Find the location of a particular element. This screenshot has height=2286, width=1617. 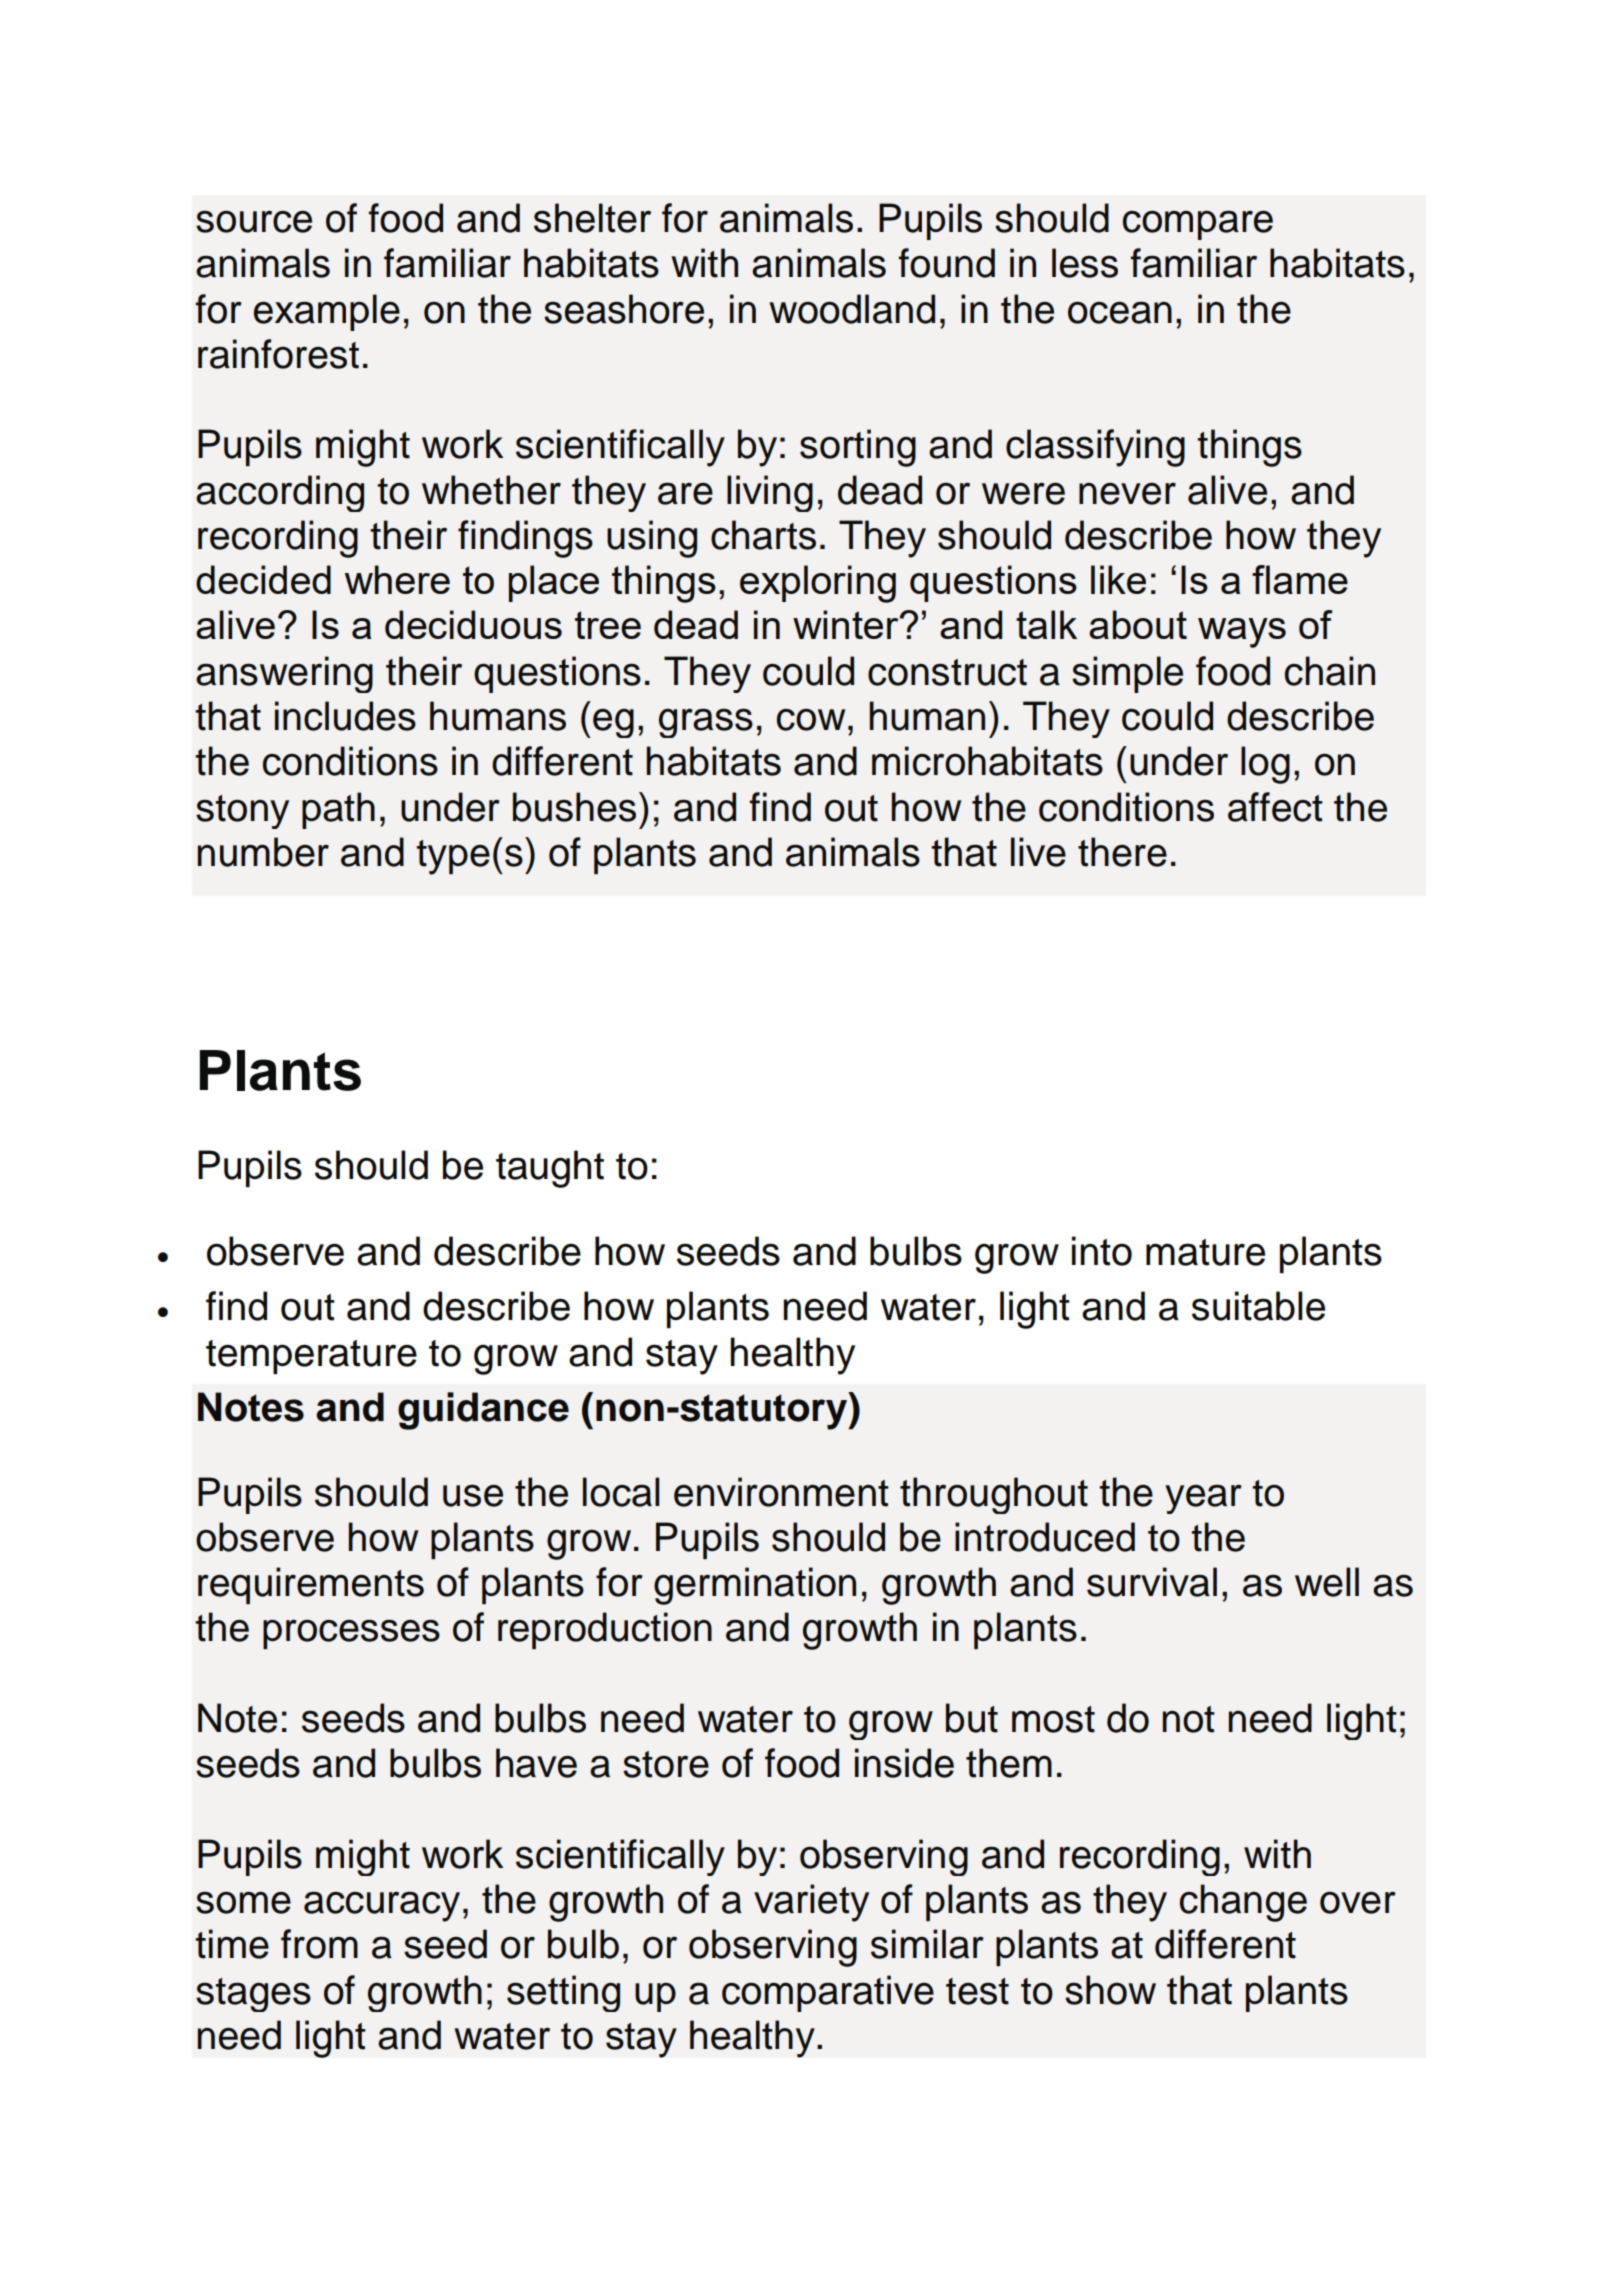

mature is located at coordinates (1205, 1252).
